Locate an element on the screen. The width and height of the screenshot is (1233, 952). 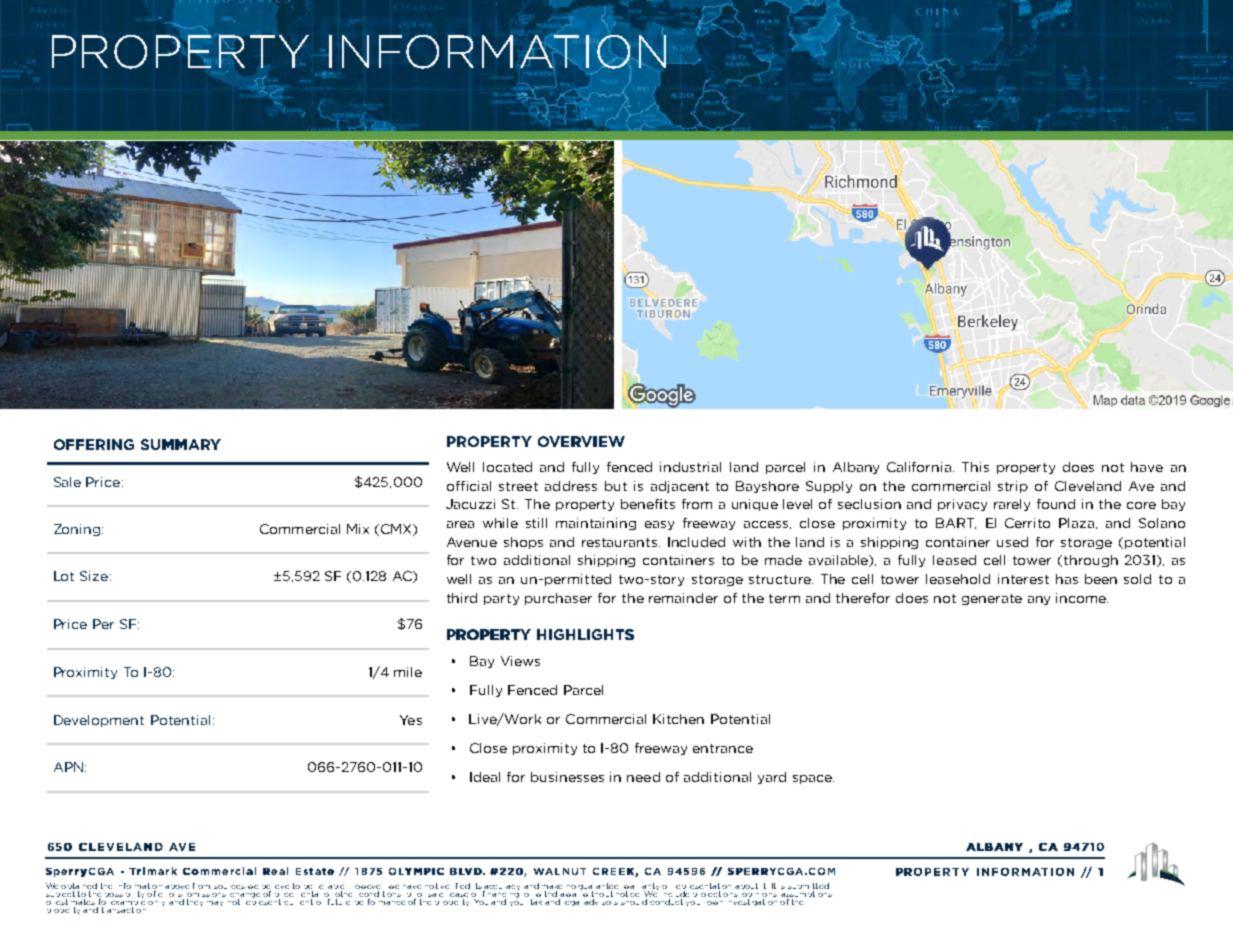
Size is located at coordinates (94, 576).
